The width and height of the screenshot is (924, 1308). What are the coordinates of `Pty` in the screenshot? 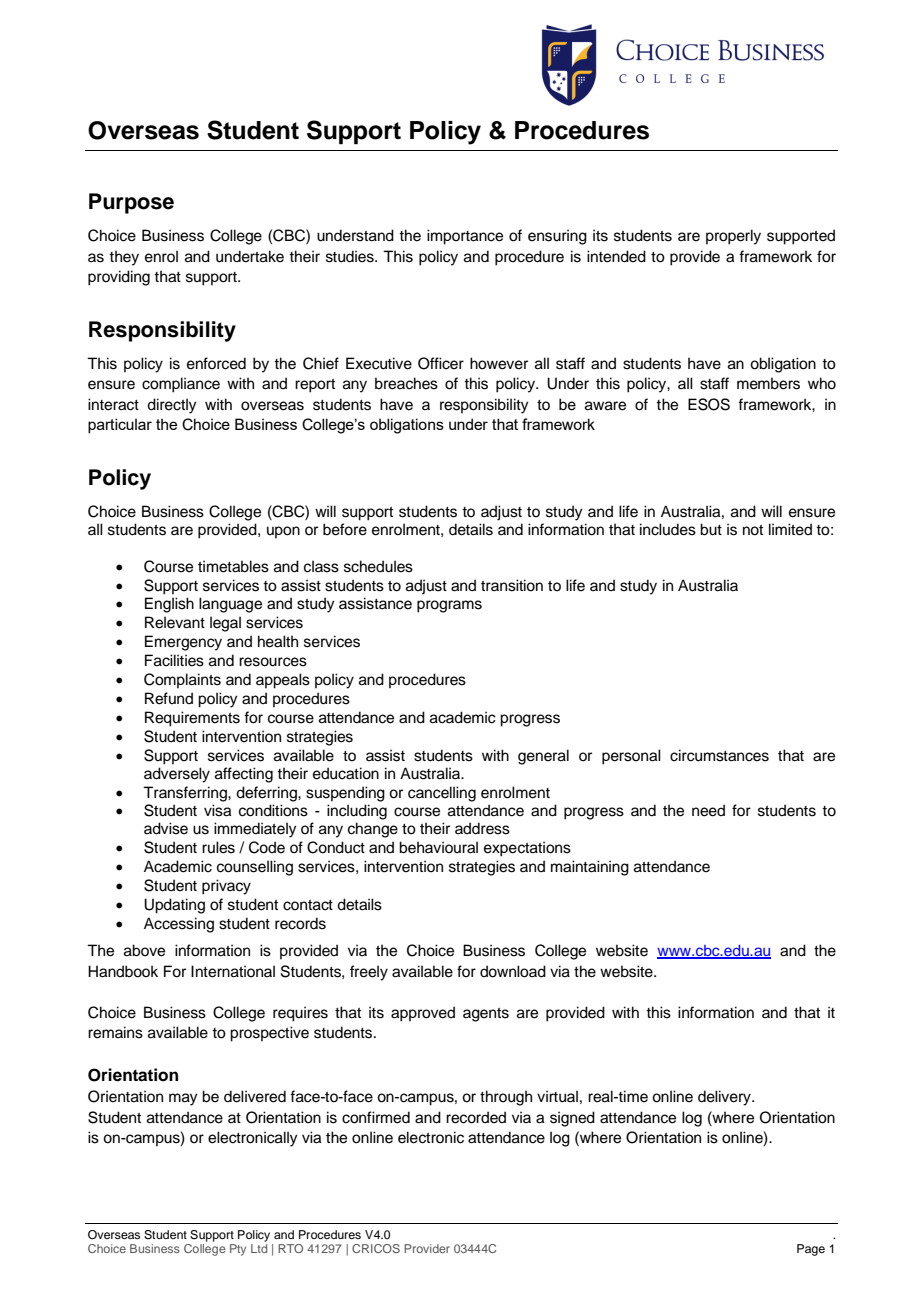 It's located at (238, 1250).
